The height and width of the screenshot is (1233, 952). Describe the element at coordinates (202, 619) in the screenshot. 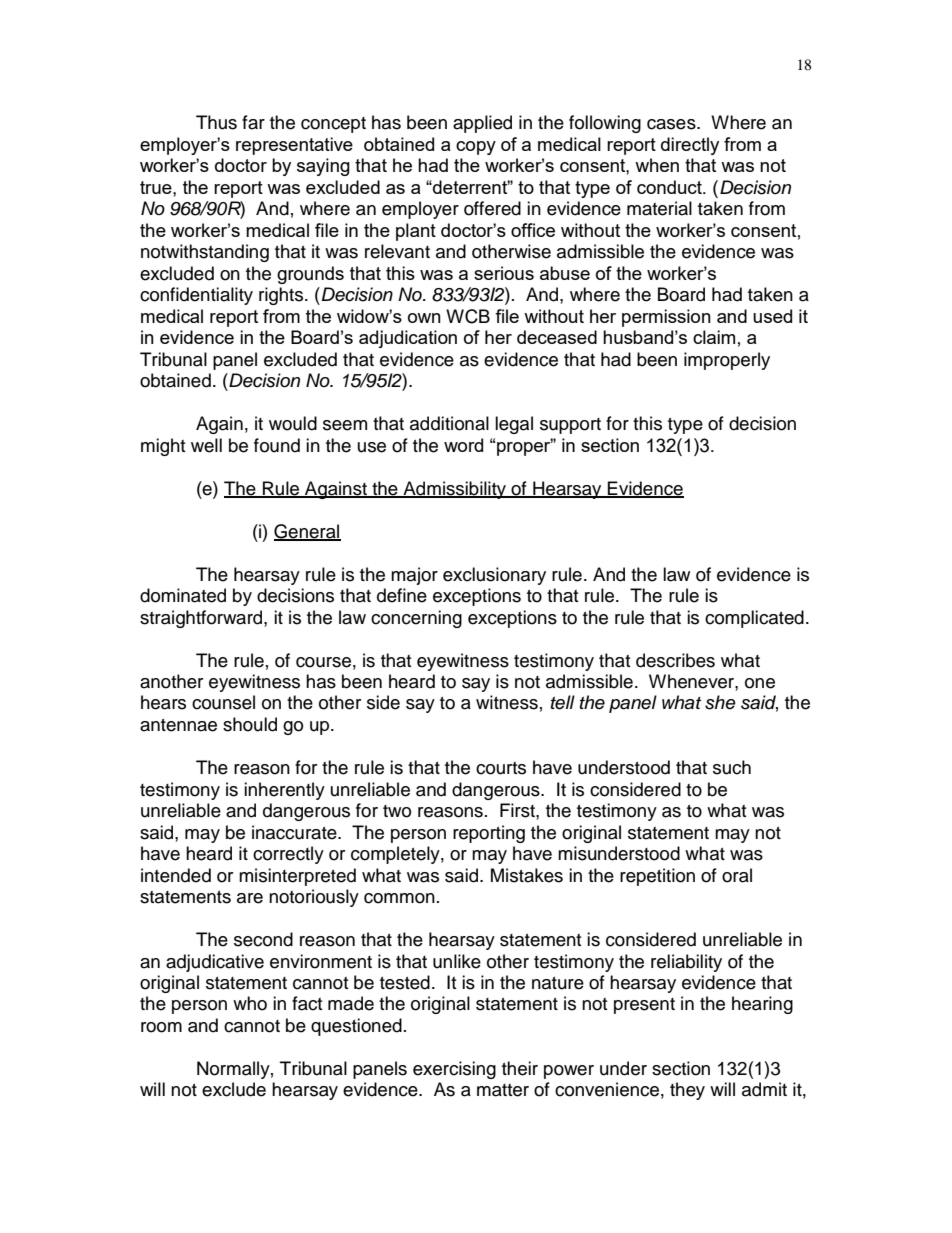

I see `straightforward` at that location.
